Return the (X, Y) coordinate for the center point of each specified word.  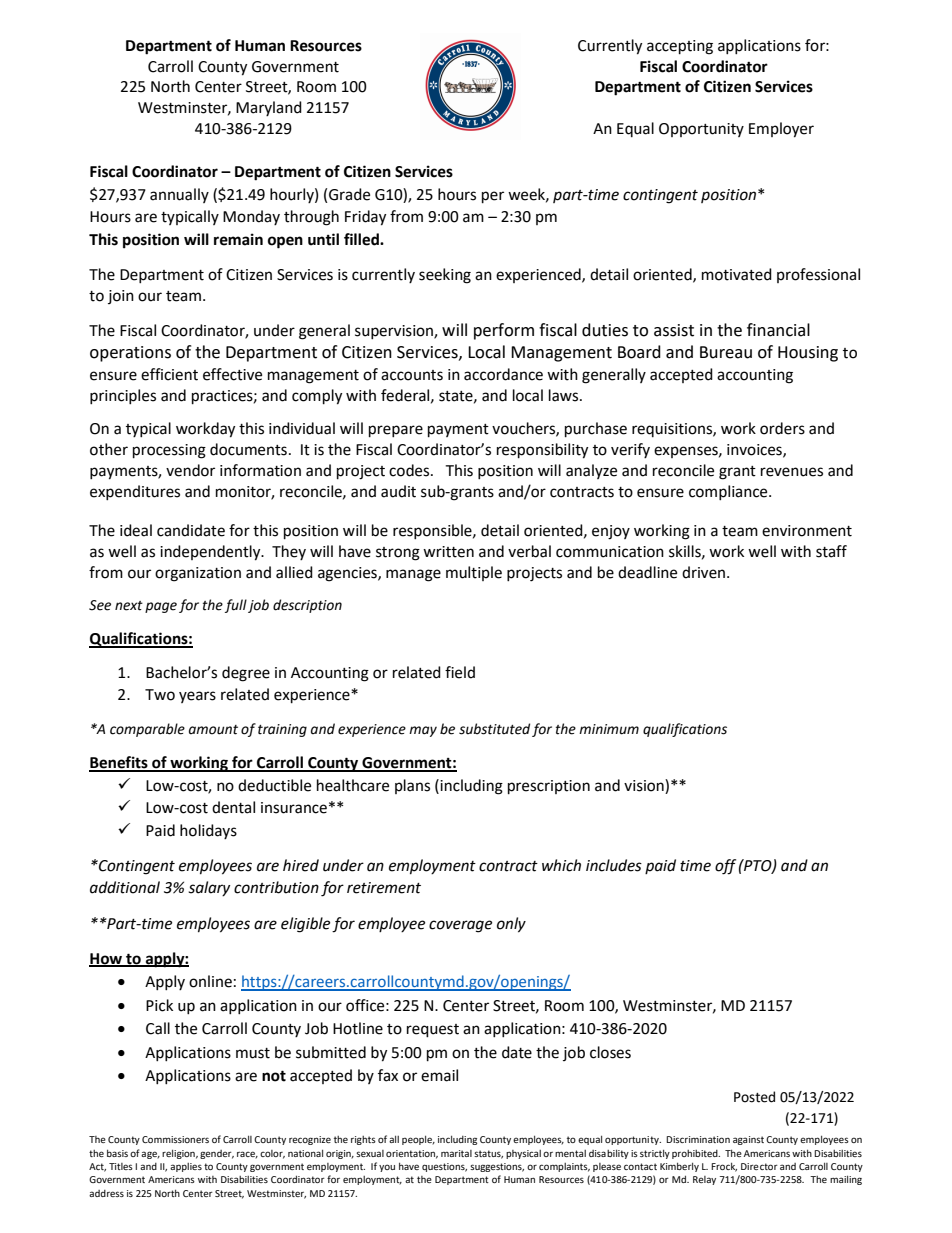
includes (614, 865)
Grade (349, 194)
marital (456, 1153)
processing (169, 451)
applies (186, 1167)
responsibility (542, 451)
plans (412, 786)
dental (233, 807)
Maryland (269, 108)
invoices (755, 450)
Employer (781, 130)
